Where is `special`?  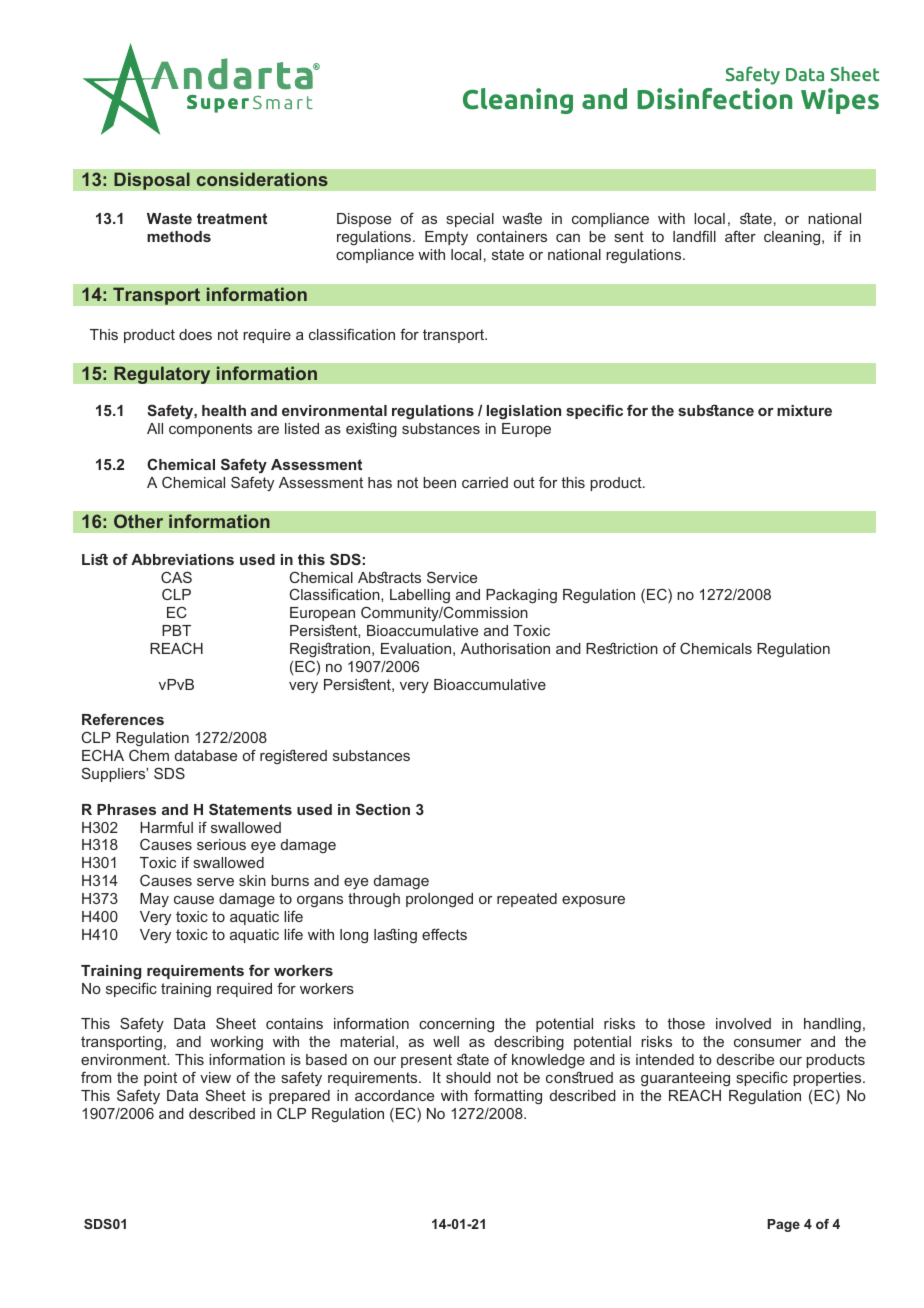 special is located at coordinates (470, 220).
